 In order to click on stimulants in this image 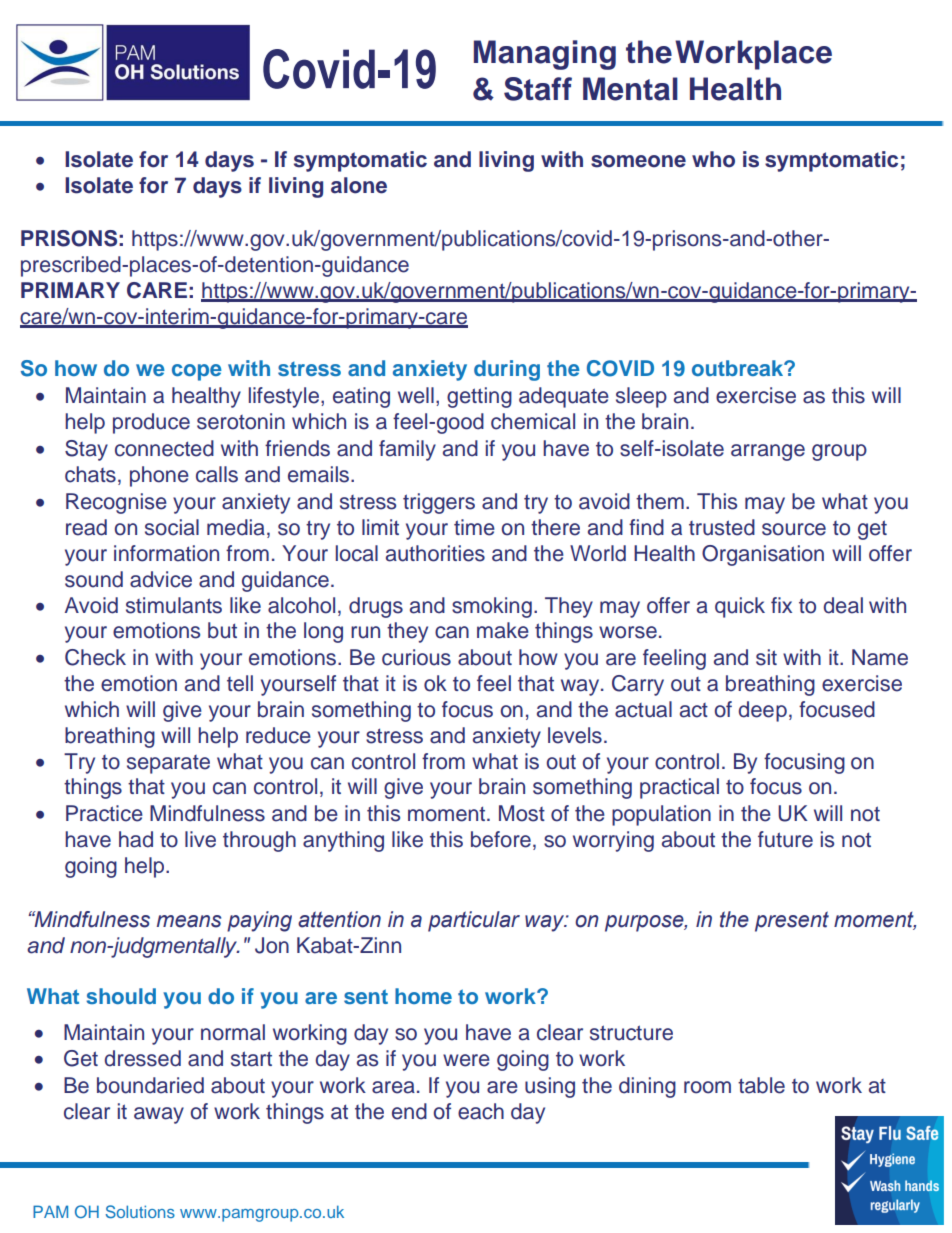, I will do `click(174, 605)`.
